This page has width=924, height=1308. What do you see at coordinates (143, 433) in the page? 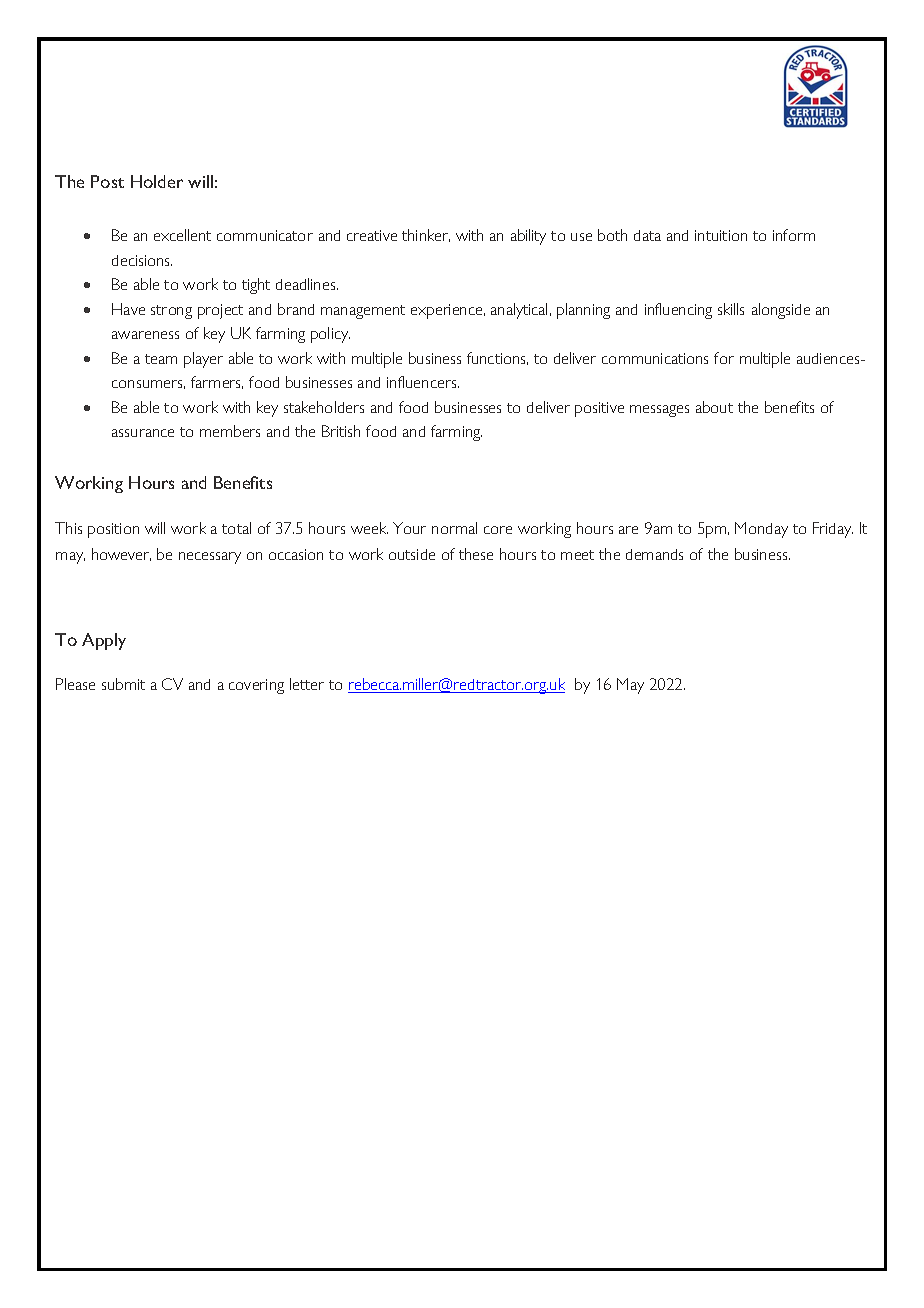
I see `assurance` at bounding box center [143, 433].
